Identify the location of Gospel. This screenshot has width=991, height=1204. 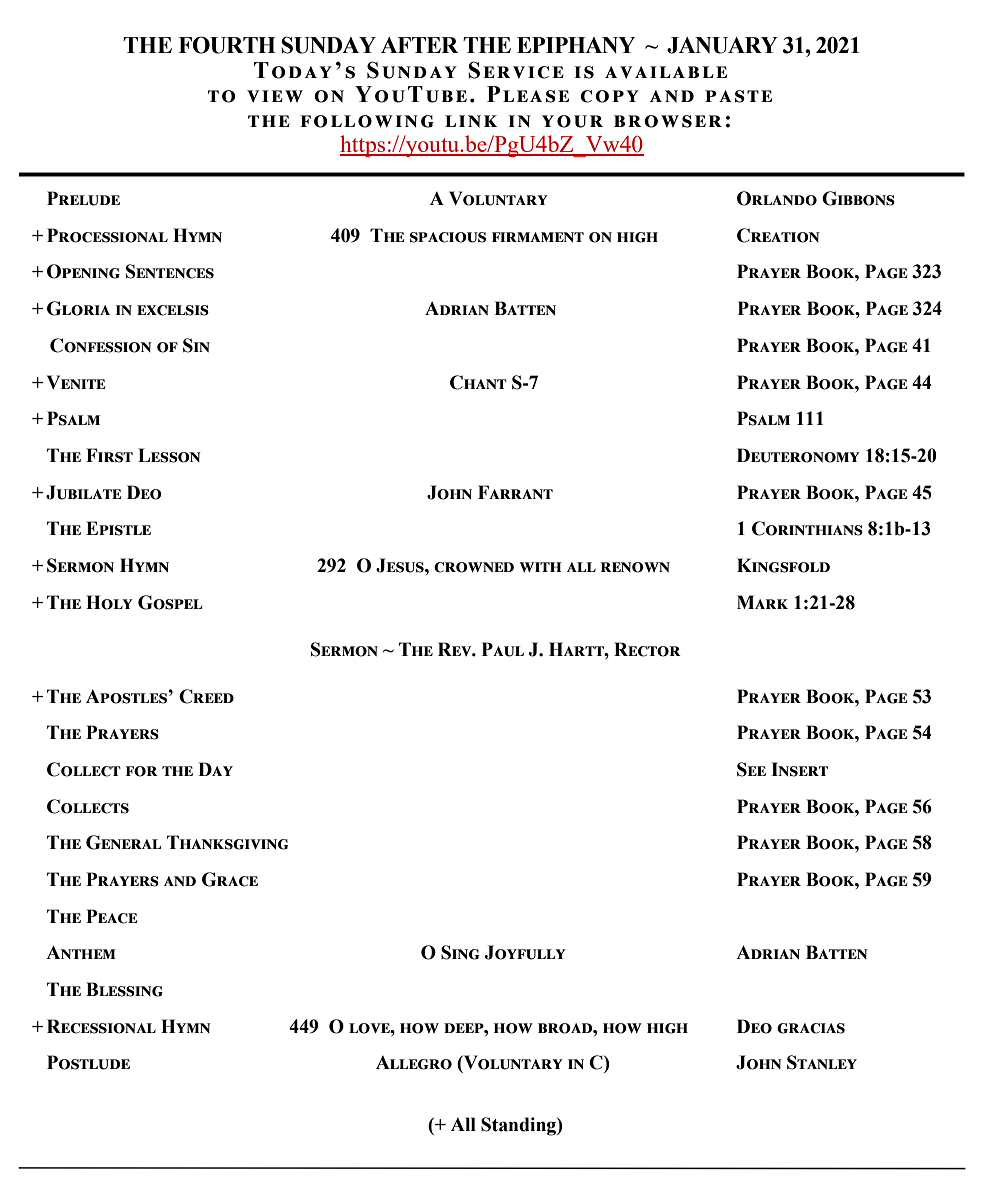
(170, 602).
